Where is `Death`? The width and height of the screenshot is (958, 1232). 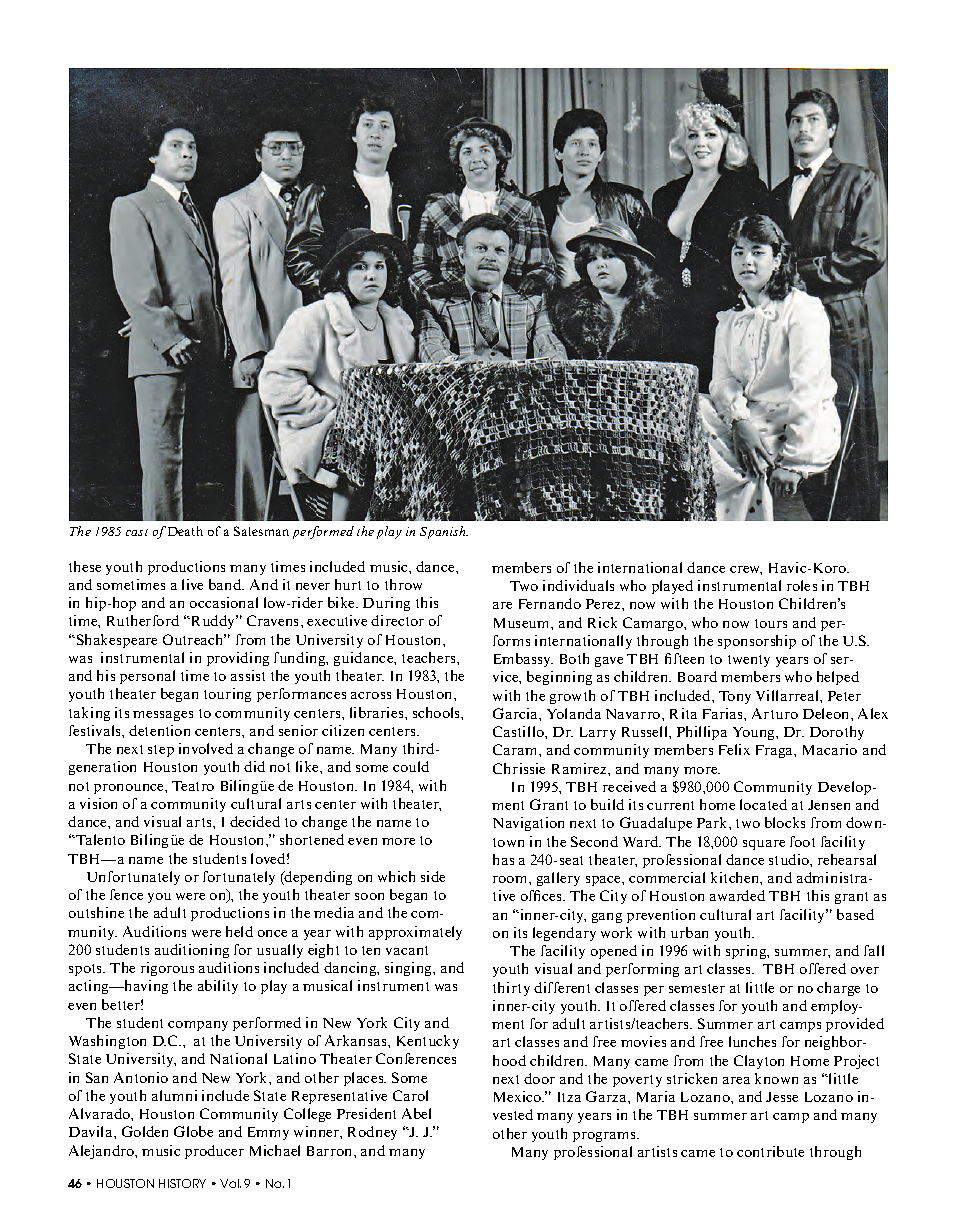 Death is located at coordinates (185, 531).
